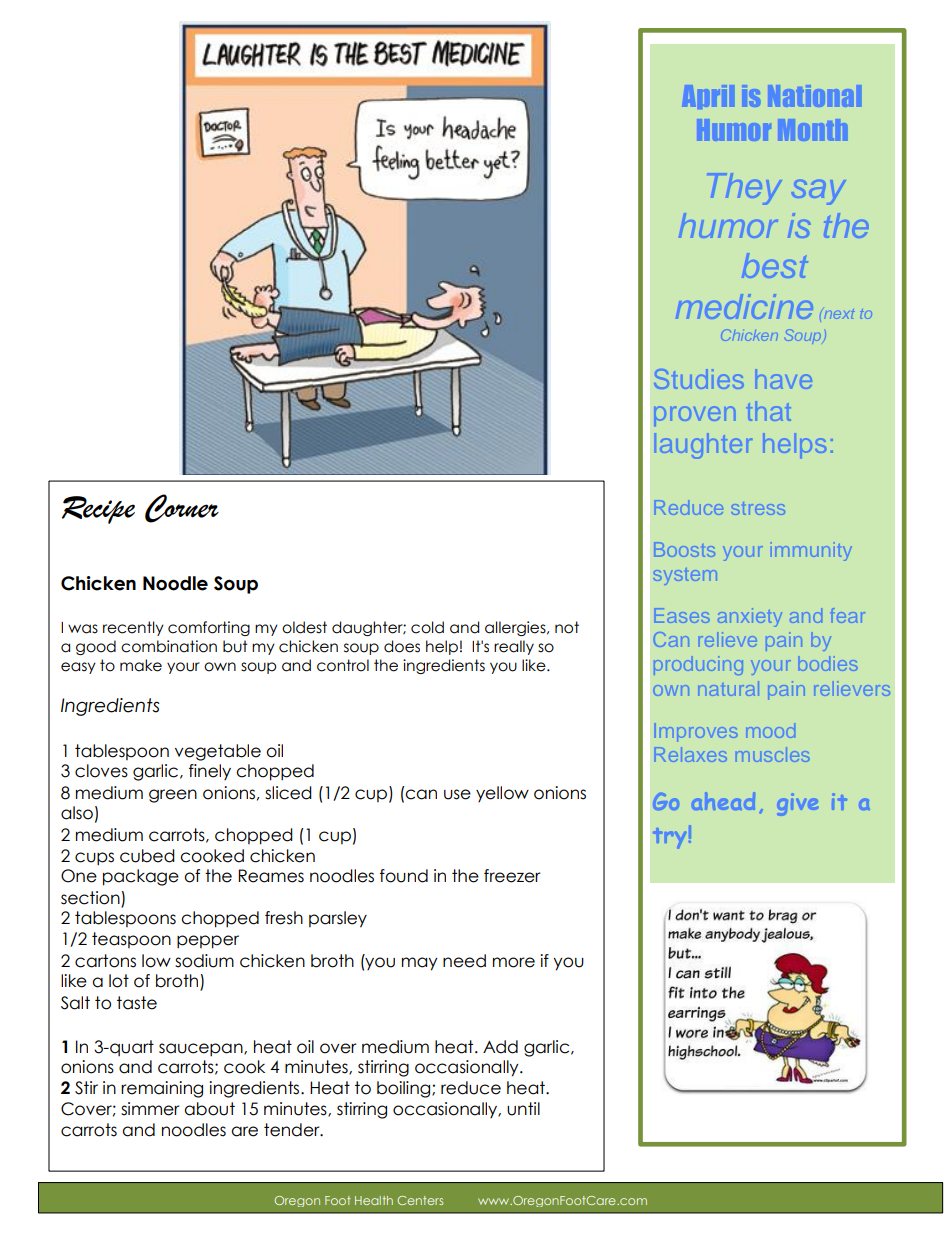 The height and width of the screenshot is (1233, 952). Describe the element at coordinates (150, 1109) in the screenshot. I see `simmer` at that location.
